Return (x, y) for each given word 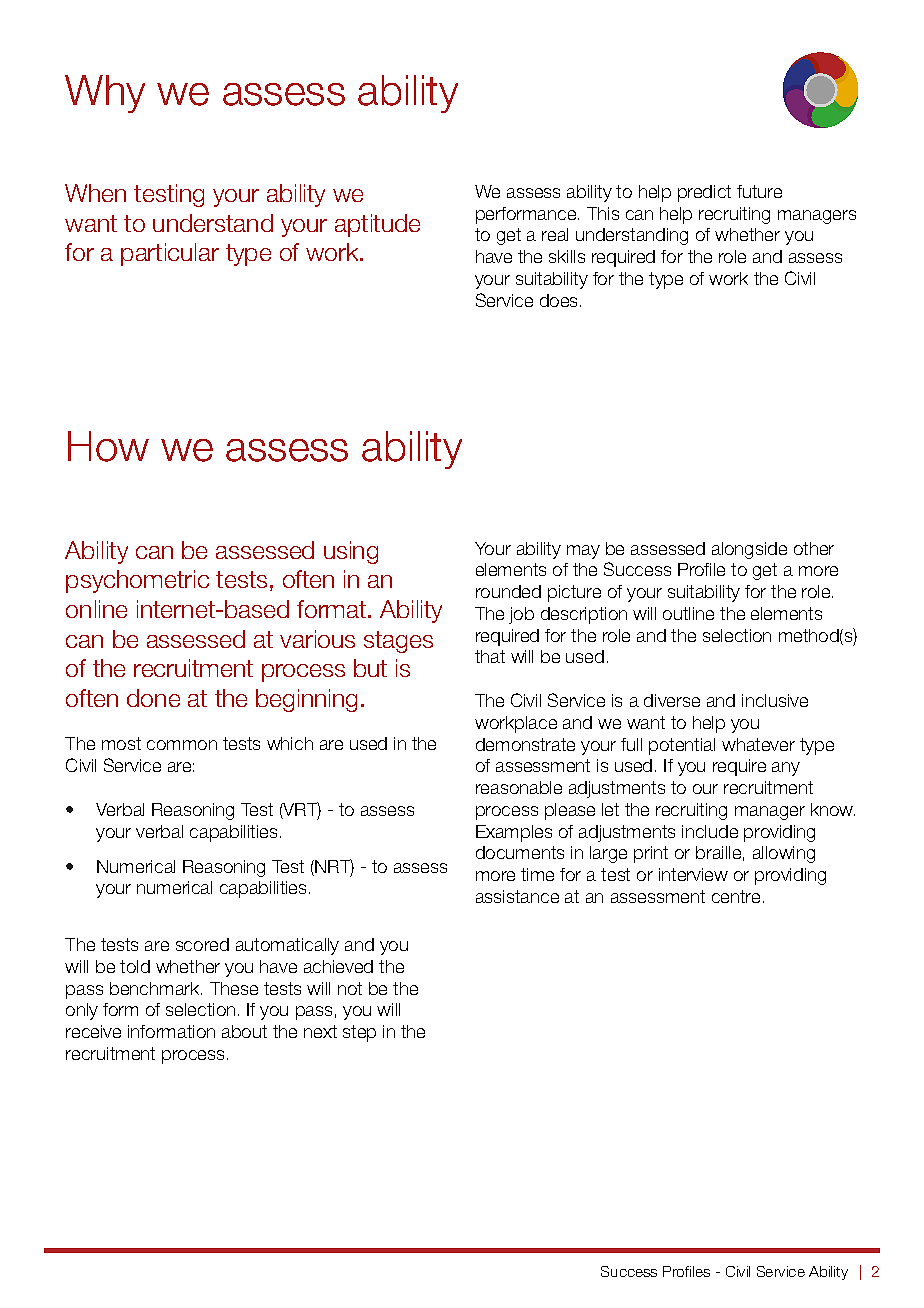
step (359, 1033)
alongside (749, 550)
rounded (508, 591)
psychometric (137, 581)
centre (736, 896)
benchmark (156, 988)
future (759, 191)
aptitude (377, 225)
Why (105, 94)
